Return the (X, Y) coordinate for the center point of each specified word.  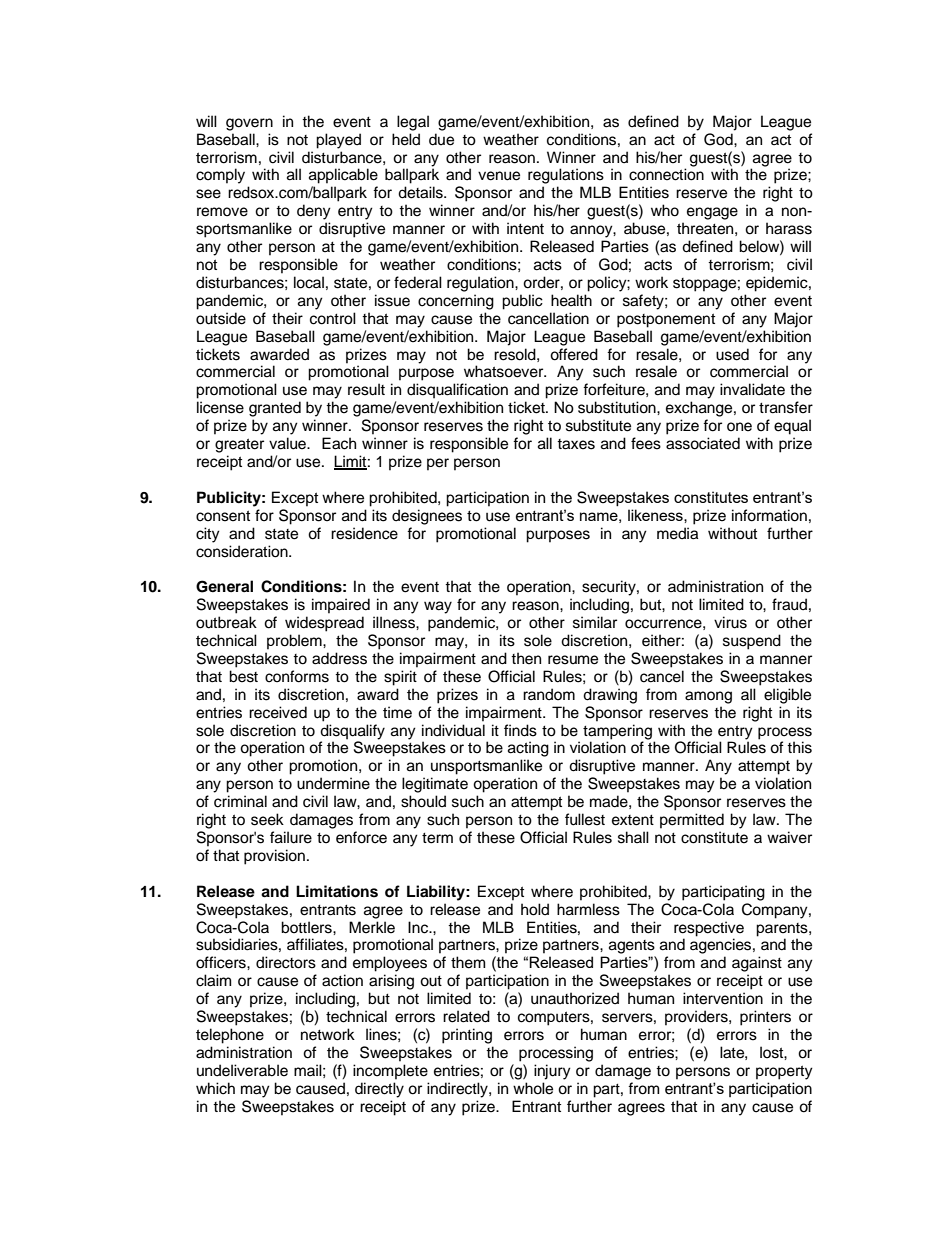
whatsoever (505, 371)
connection (666, 174)
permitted (692, 821)
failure (291, 837)
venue (499, 176)
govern (249, 124)
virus (730, 622)
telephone (230, 1036)
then (526, 658)
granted (275, 409)
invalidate (752, 389)
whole (533, 1088)
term (437, 838)
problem (295, 642)
